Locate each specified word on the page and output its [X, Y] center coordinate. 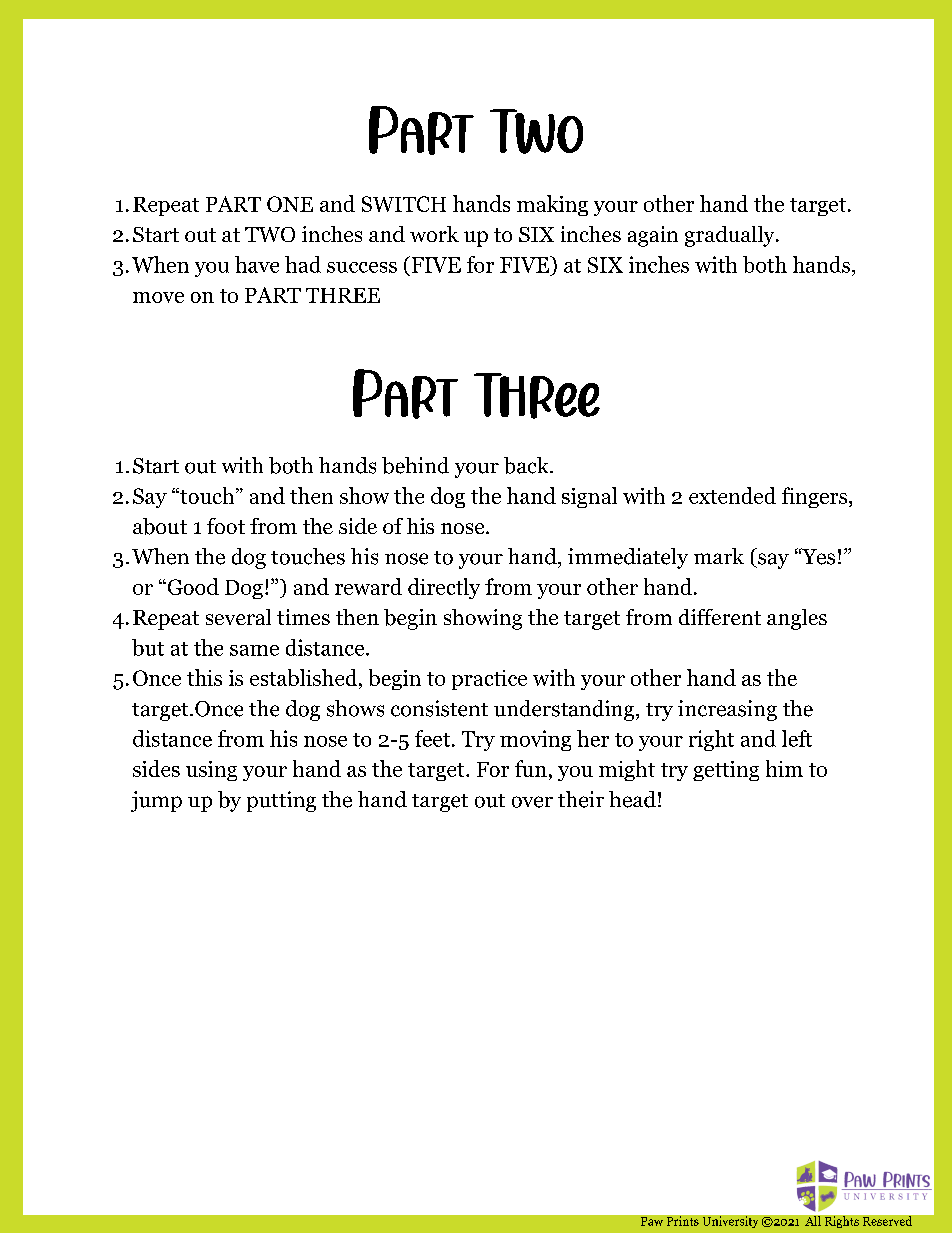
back [527, 465]
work [434, 234]
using [211, 771]
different [720, 617]
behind [415, 465]
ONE [290, 204]
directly [444, 588]
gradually [731, 236]
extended [732, 495]
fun [531, 768]
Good [192, 586]
